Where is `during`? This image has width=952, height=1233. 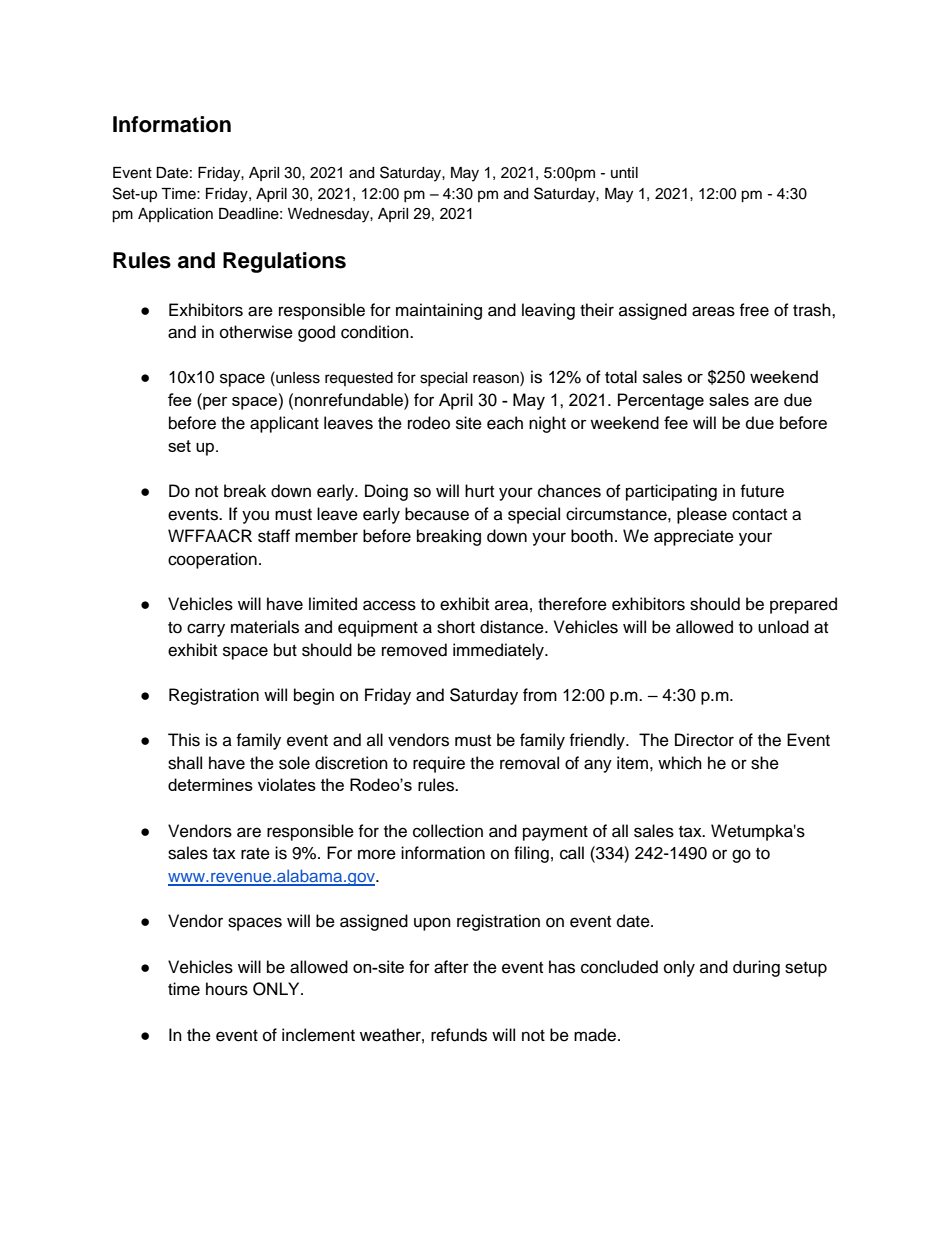 during is located at coordinates (756, 968).
